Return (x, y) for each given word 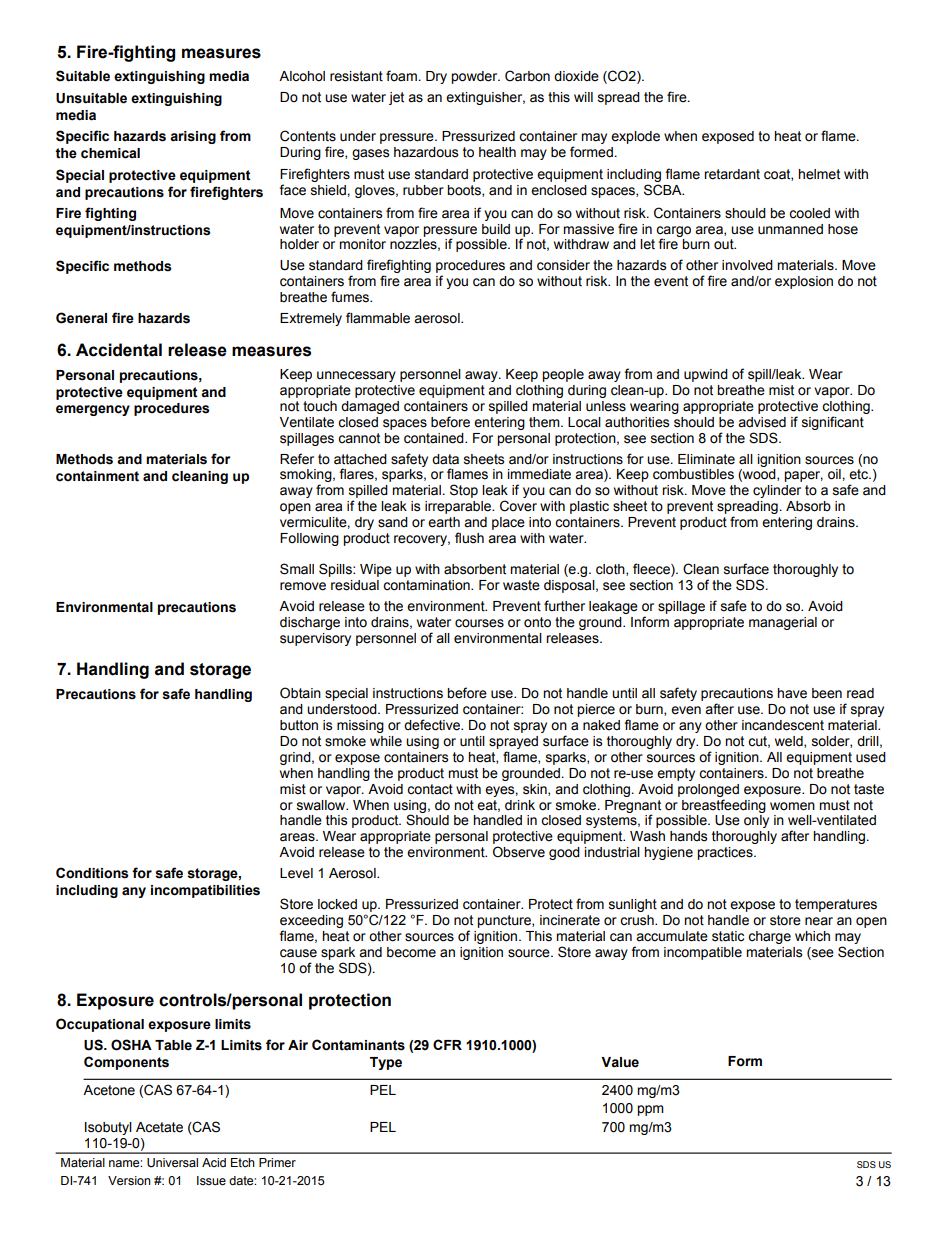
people (563, 375)
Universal (172, 1163)
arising (193, 137)
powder (475, 77)
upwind (706, 375)
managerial (783, 623)
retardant (732, 174)
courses (479, 623)
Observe (519, 852)
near (819, 921)
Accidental (119, 350)
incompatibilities (205, 891)
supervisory (315, 639)
